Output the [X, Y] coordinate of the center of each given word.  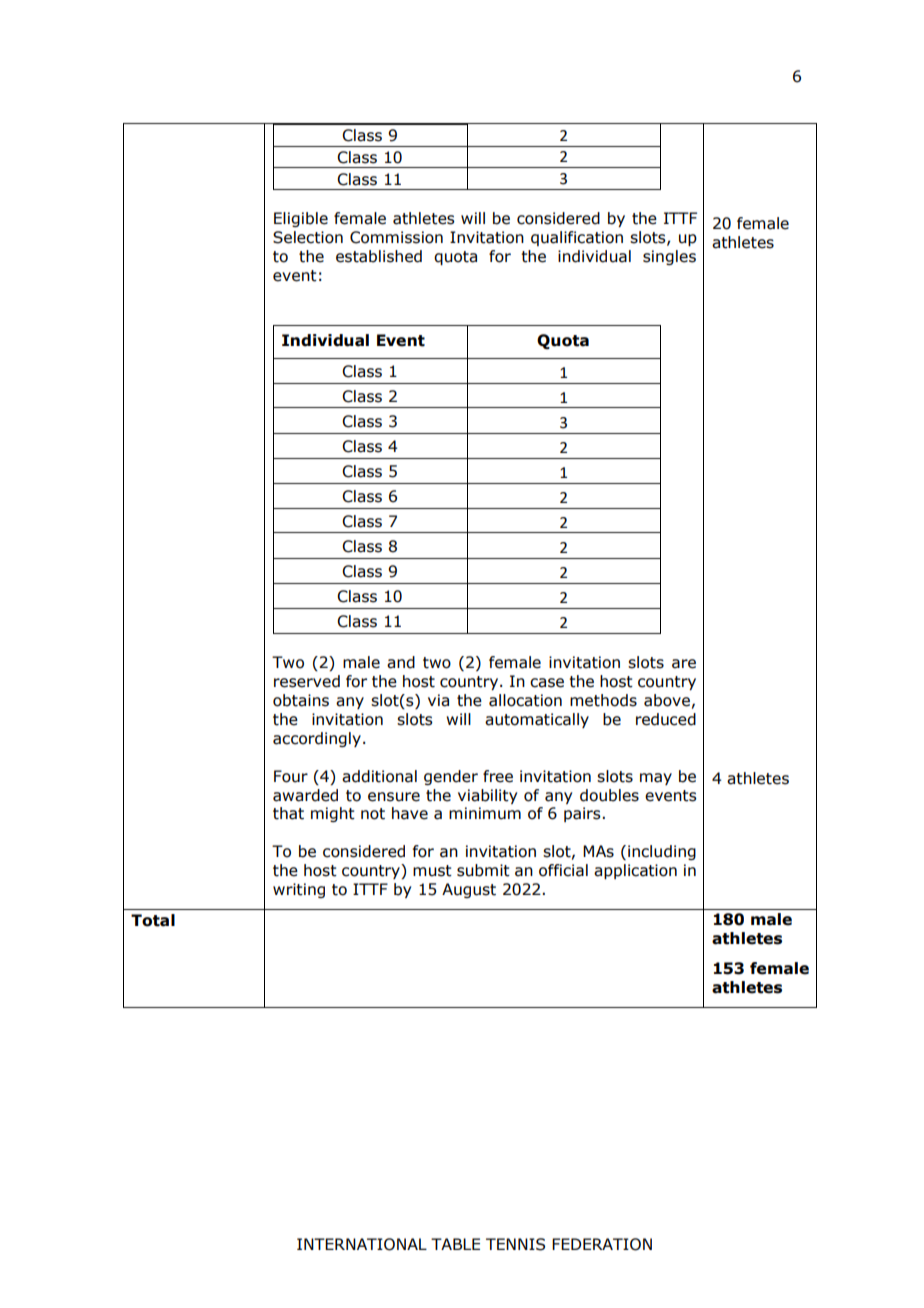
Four [291, 776]
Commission [396, 237]
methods [603, 700]
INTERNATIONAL [362, 1244]
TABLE [455, 1244]
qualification [577, 238]
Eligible [301, 219]
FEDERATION [602, 1244]
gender [451, 777]
